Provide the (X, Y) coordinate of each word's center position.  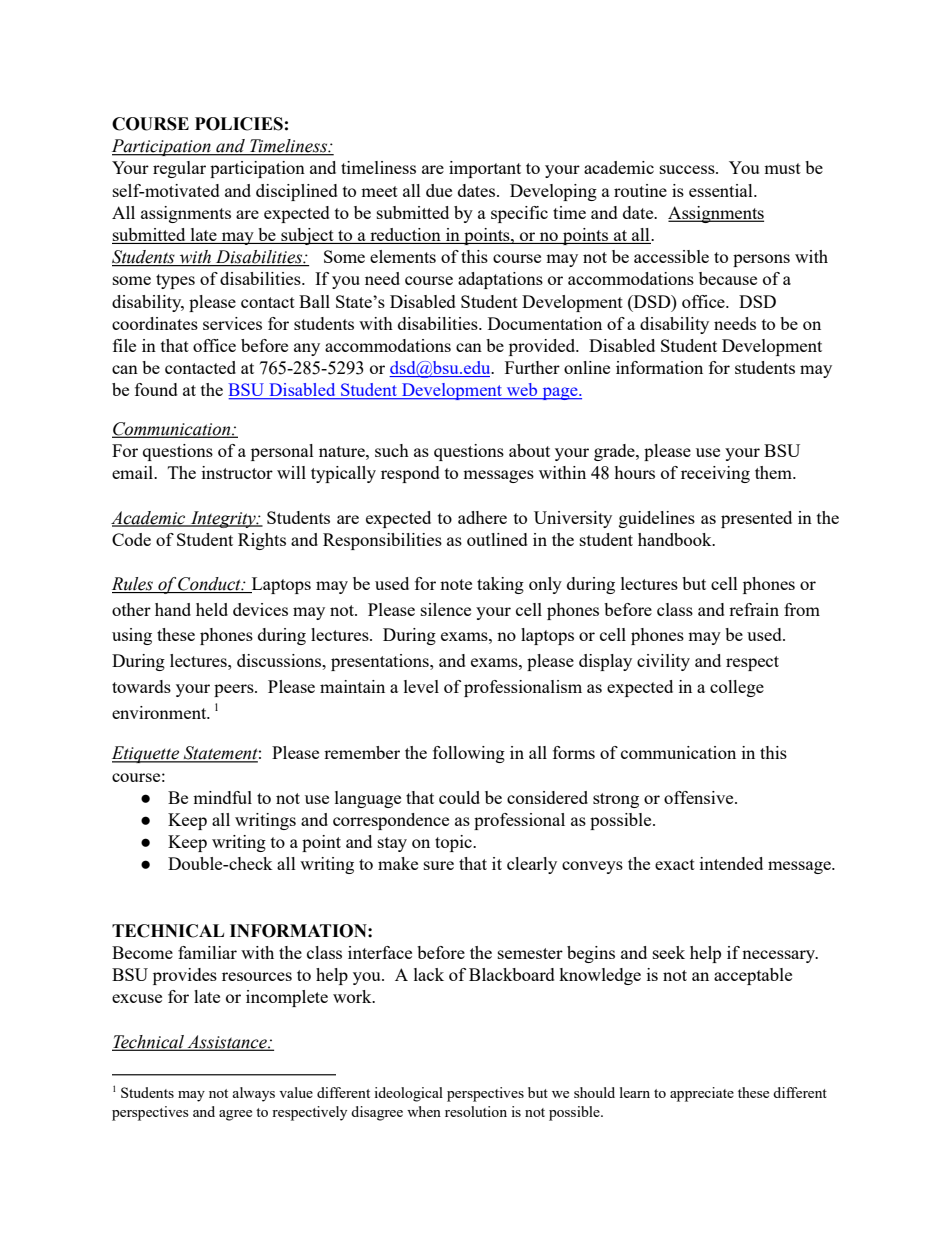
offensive (700, 797)
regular (179, 169)
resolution (476, 1111)
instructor (237, 472)
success (688, 169)
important (485, 169)
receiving (715, 474)
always (253, 1094)
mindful (222, 797)
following (469, 754)
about (529, 450)
